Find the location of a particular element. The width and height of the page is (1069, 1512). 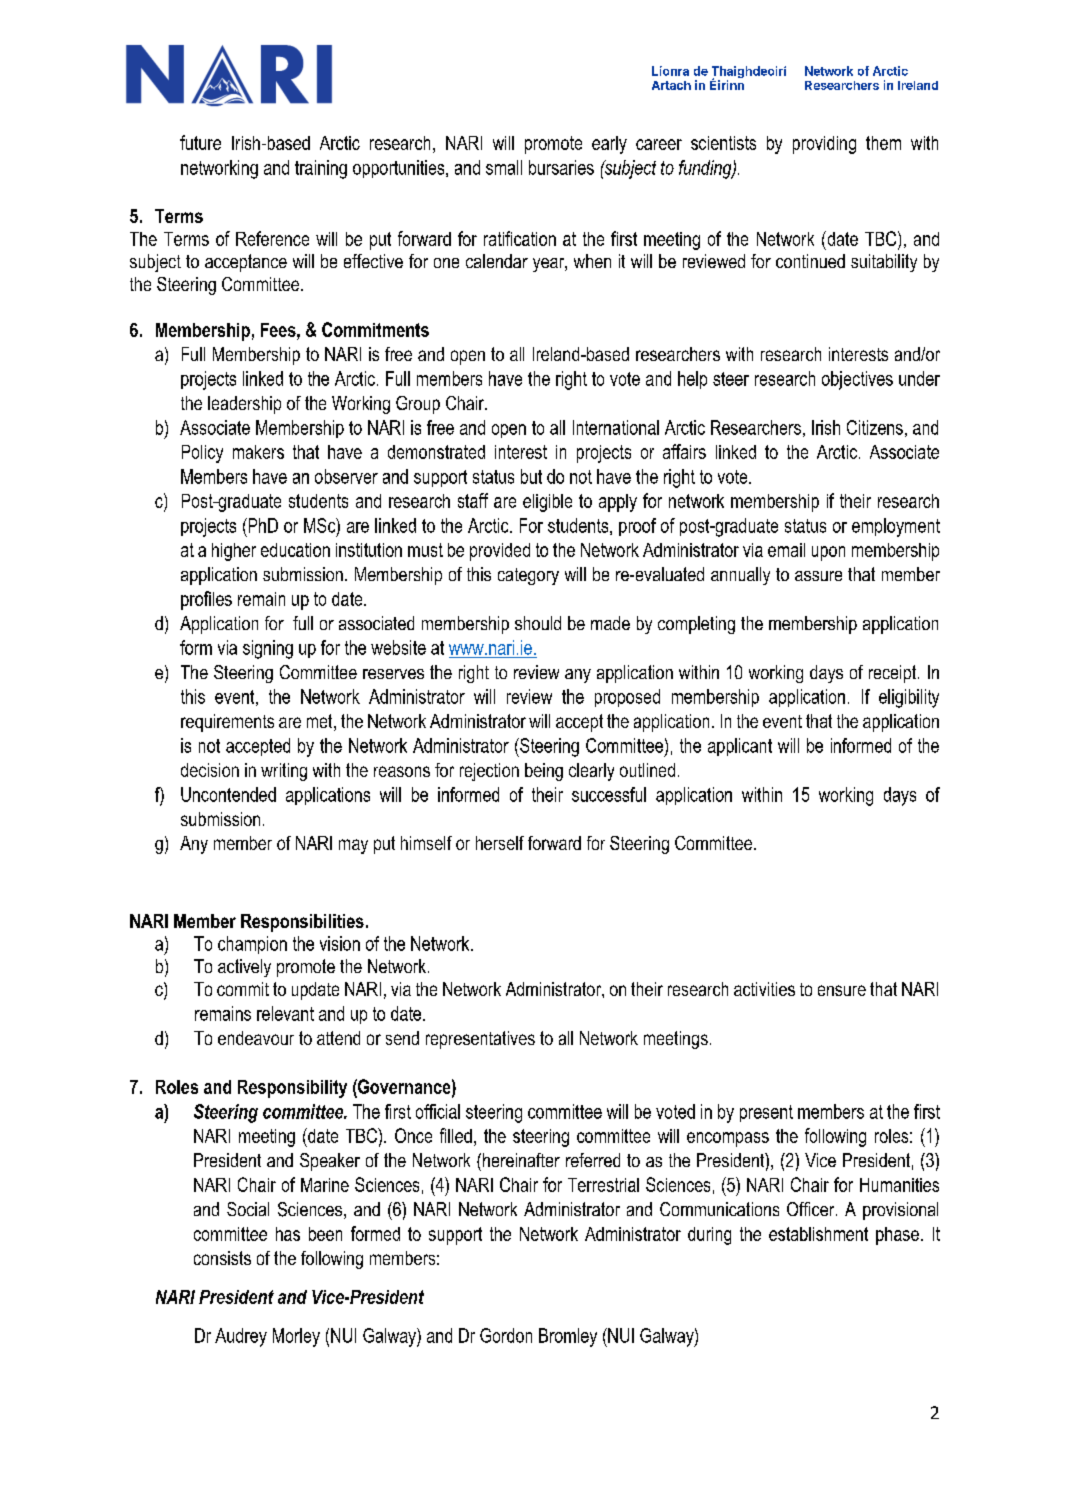

writing is located at coordinates (284, 772).
